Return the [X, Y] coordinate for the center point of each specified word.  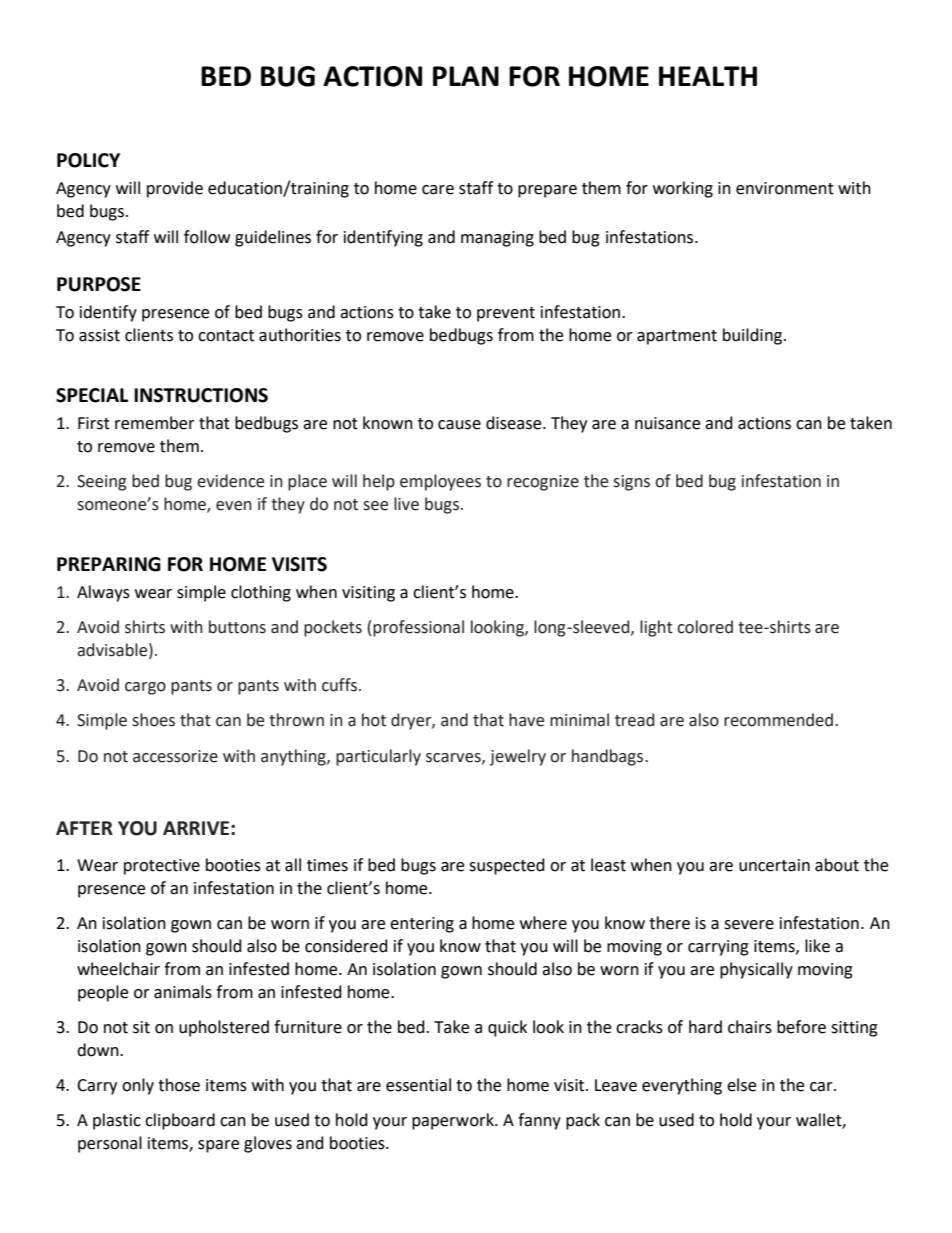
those [179, 1085]
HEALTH [708, 76]
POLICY [88, 160]
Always [103, 593]
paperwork [454, 1121]
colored [705, 627]
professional [418, 628]
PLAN [466, 76]
